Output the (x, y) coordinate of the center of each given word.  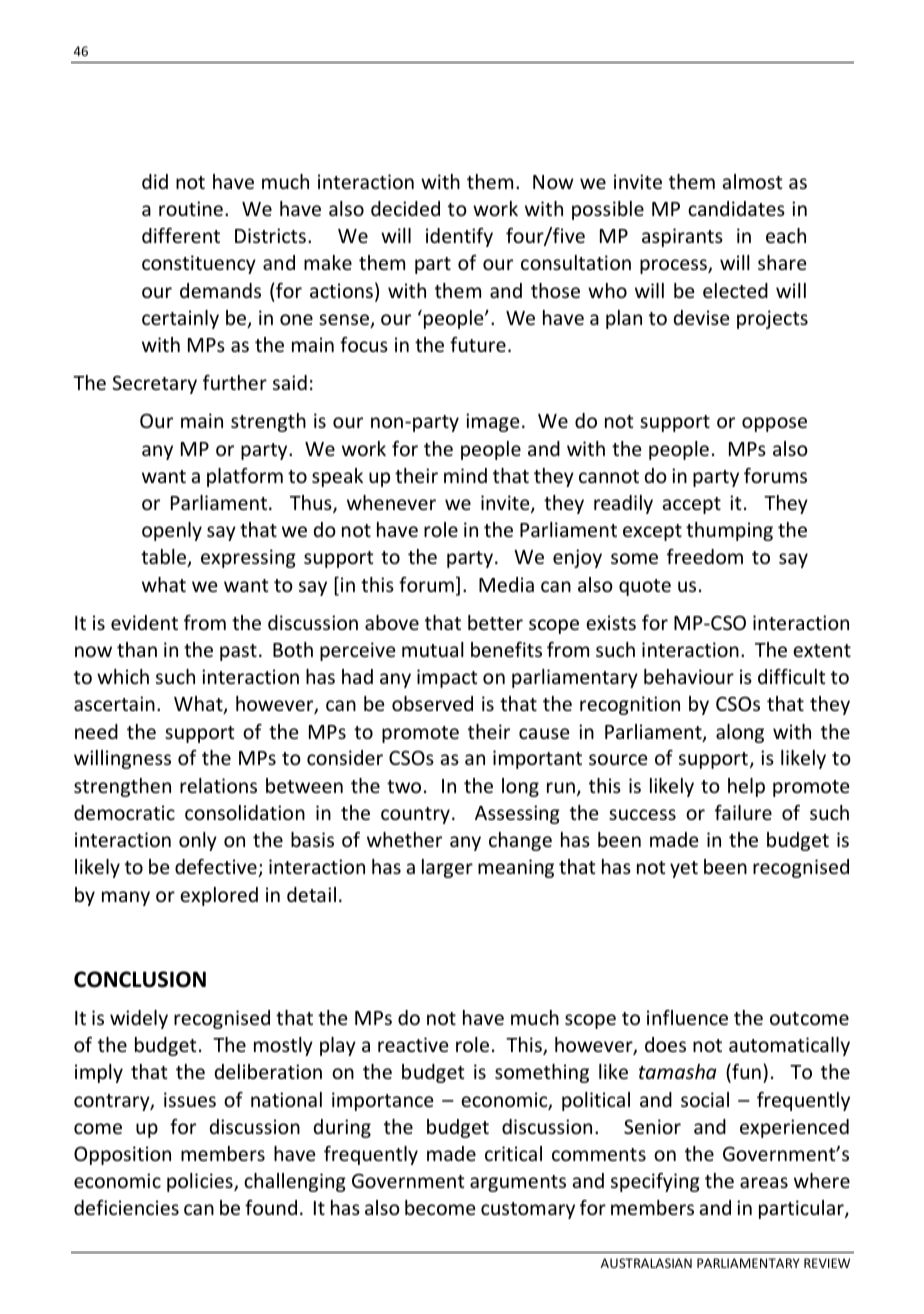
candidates (736, 208)
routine (191, 208)
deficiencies (126, 1207)
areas (764, 1182)
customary (528, 1210)
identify (459, 237)
